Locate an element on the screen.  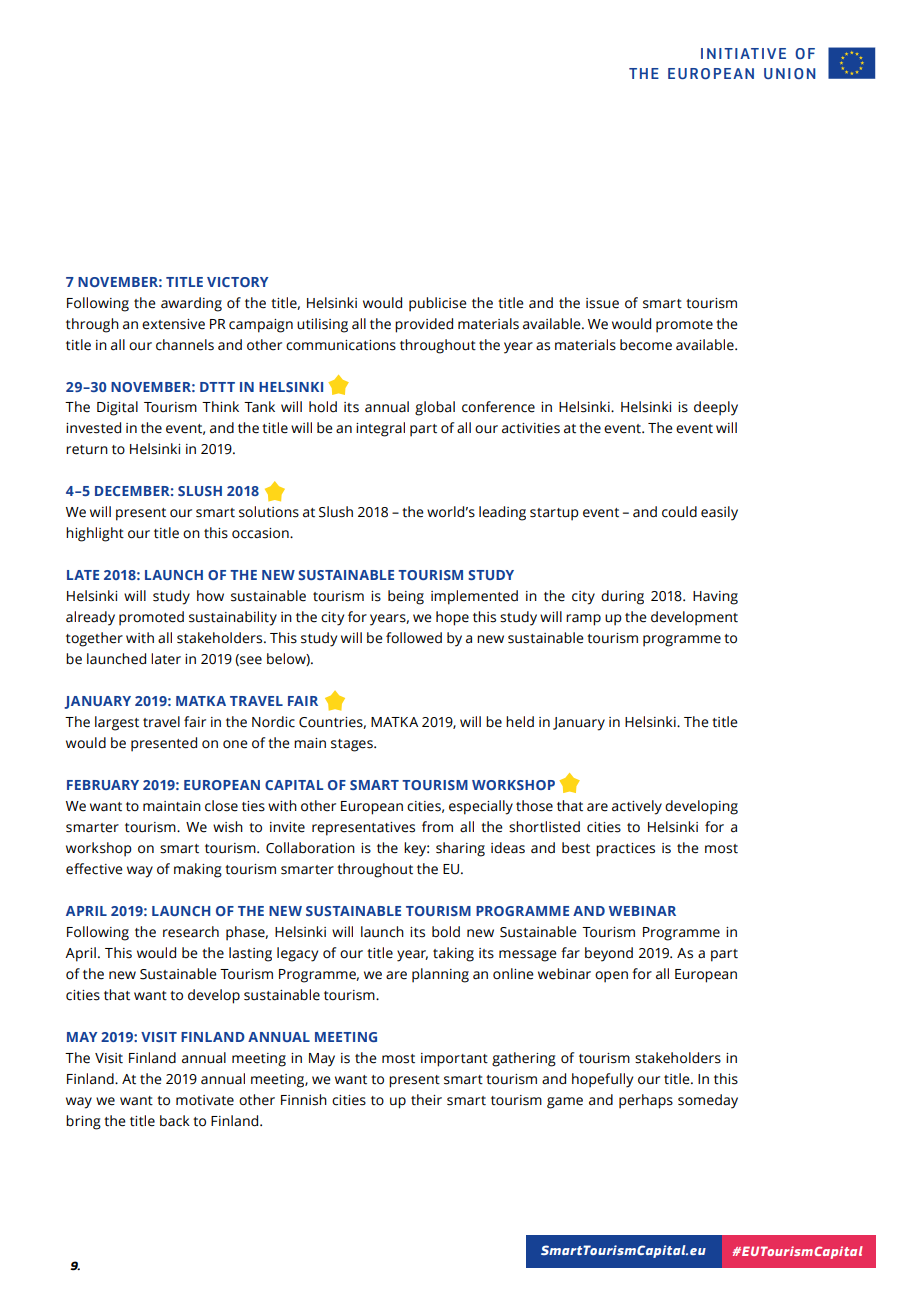
making is located at coordinates (198, 870).
